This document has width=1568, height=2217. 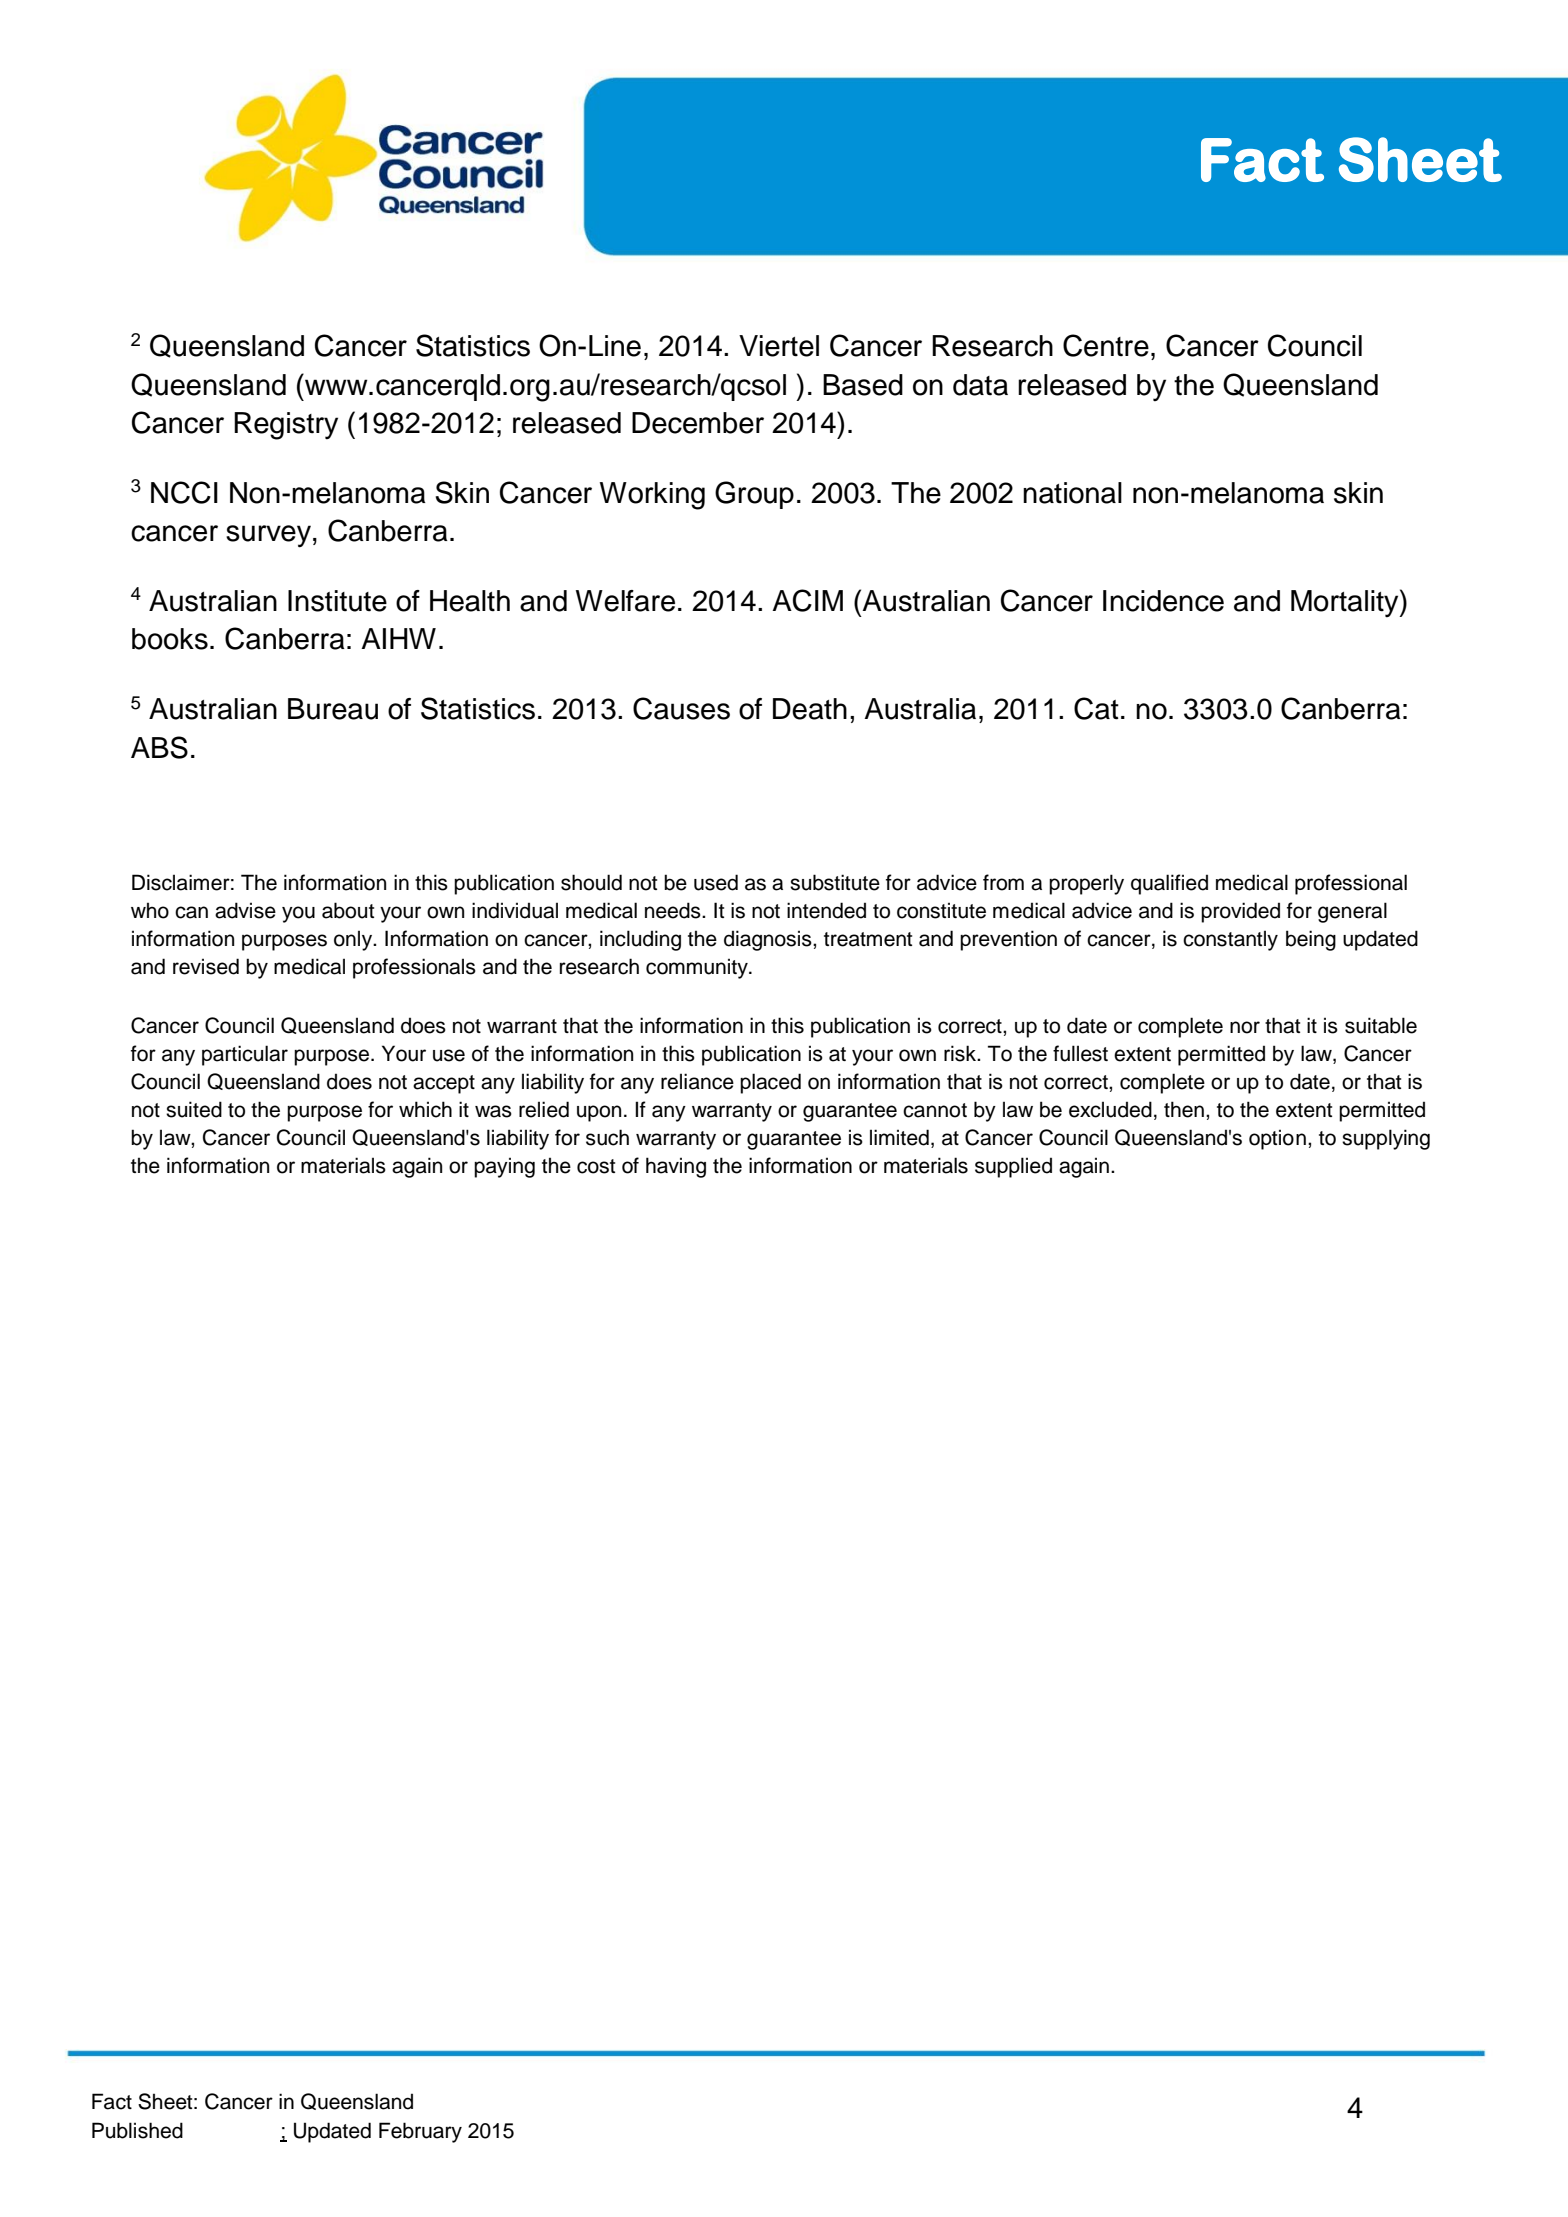 I want to click on suited, so click(x=194, y=1109).
